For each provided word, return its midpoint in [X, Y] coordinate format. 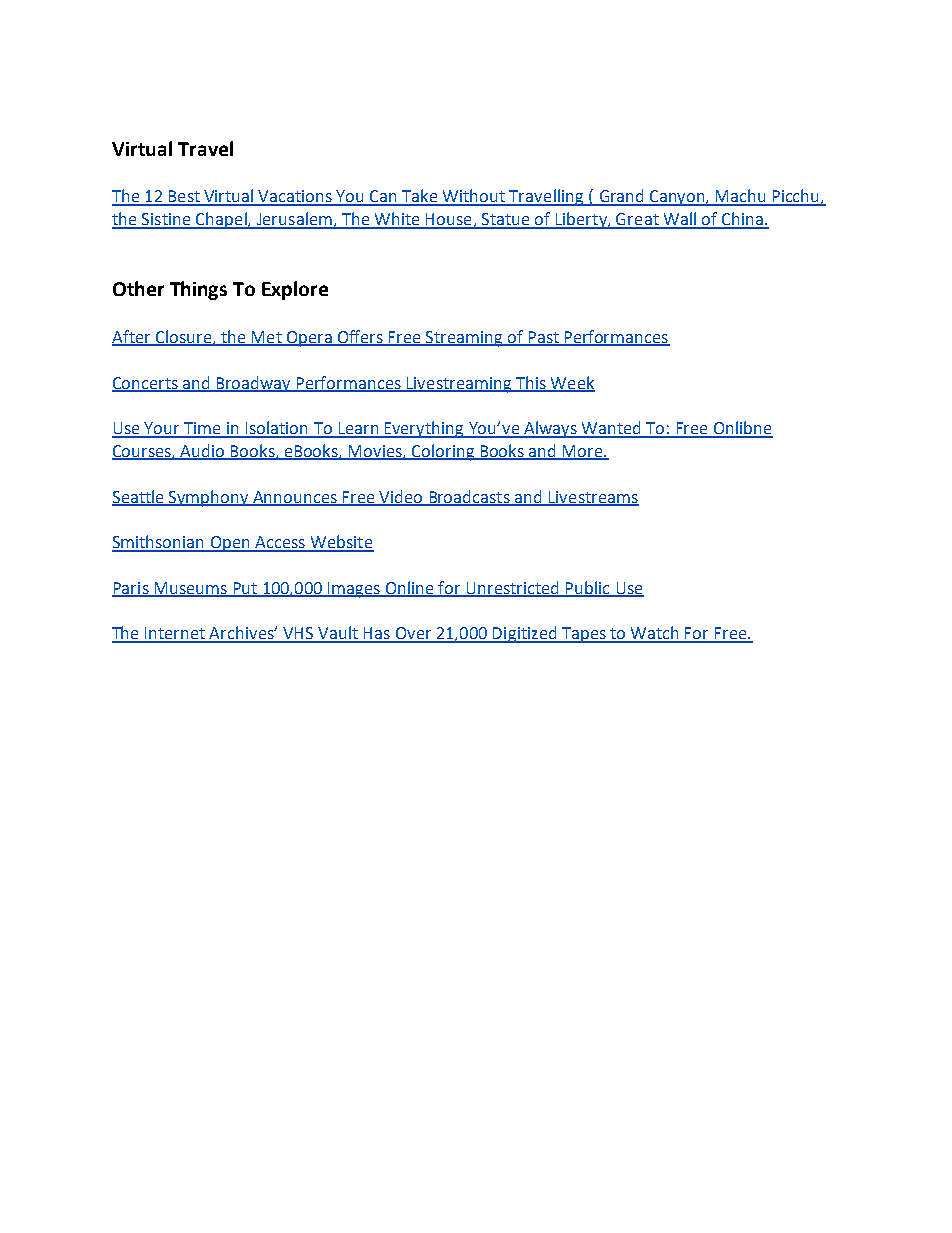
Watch [655, 634]
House [449, 220]
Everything [424, 429]
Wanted [612, 429]
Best [184, 197]
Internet [175, 634]
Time [202, 429]
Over [413, 634]
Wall [680, 220]
